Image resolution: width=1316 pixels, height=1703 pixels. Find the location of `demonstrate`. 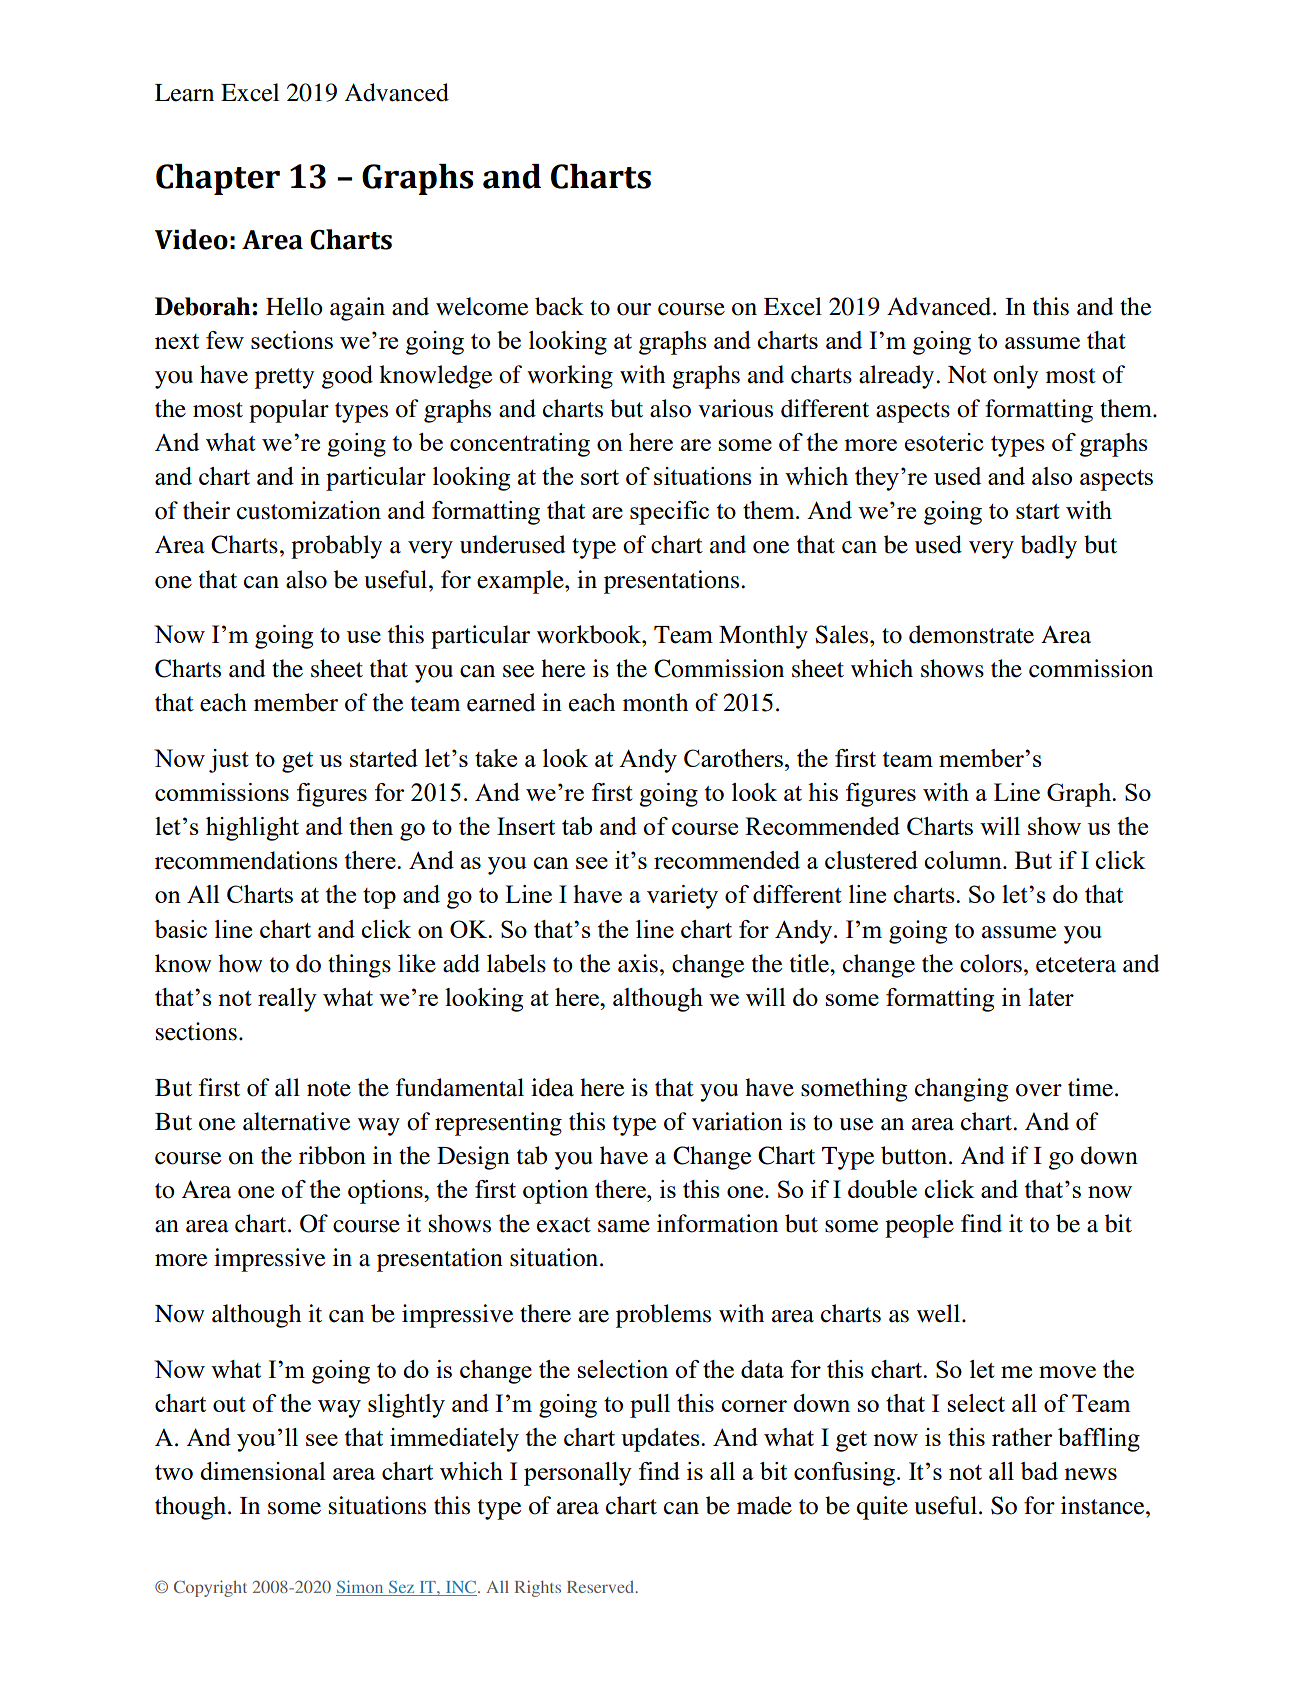

demonstrate is located at coordinates (971, 634).
